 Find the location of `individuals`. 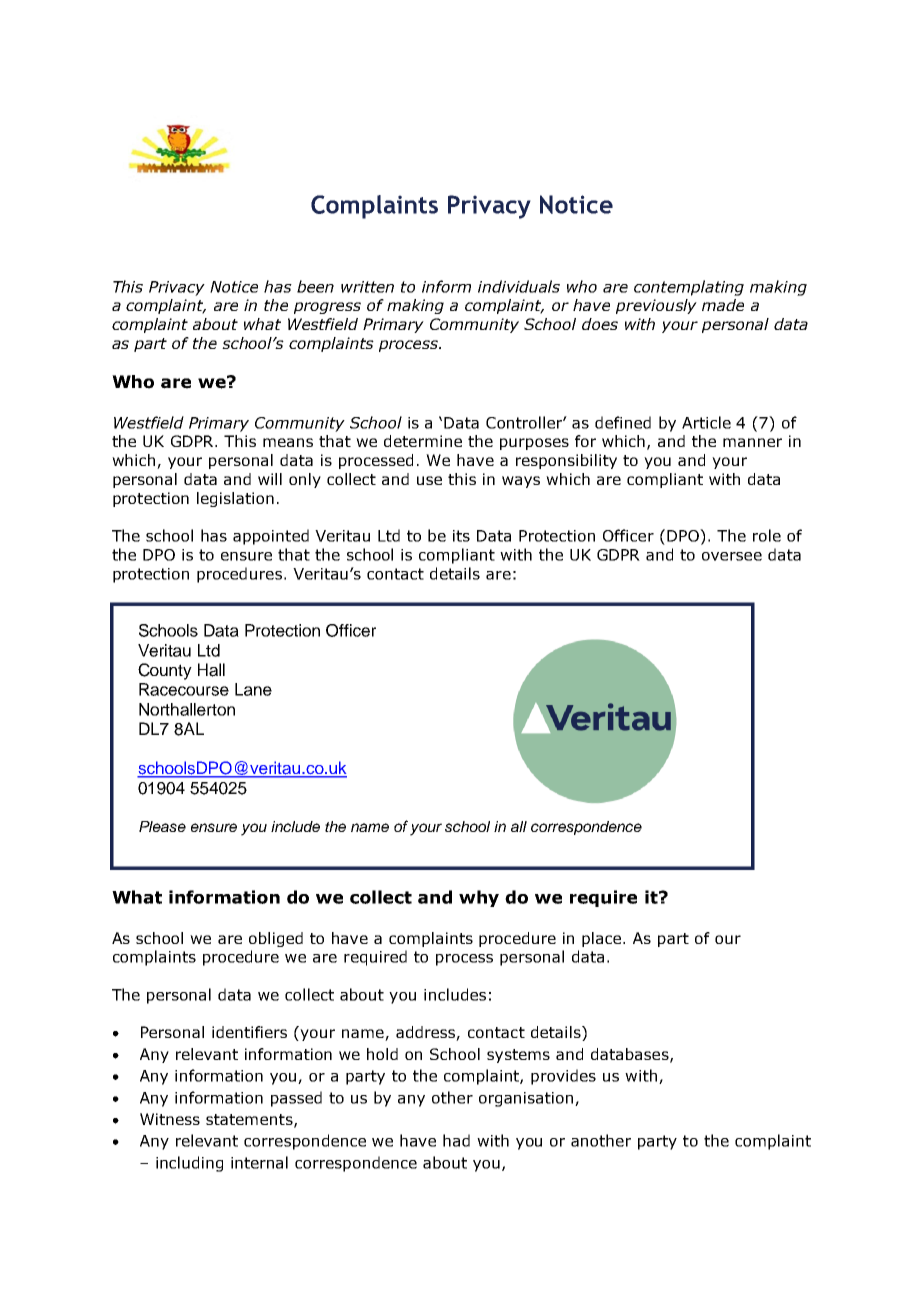

individuals is located at coordinates (519, 286).
